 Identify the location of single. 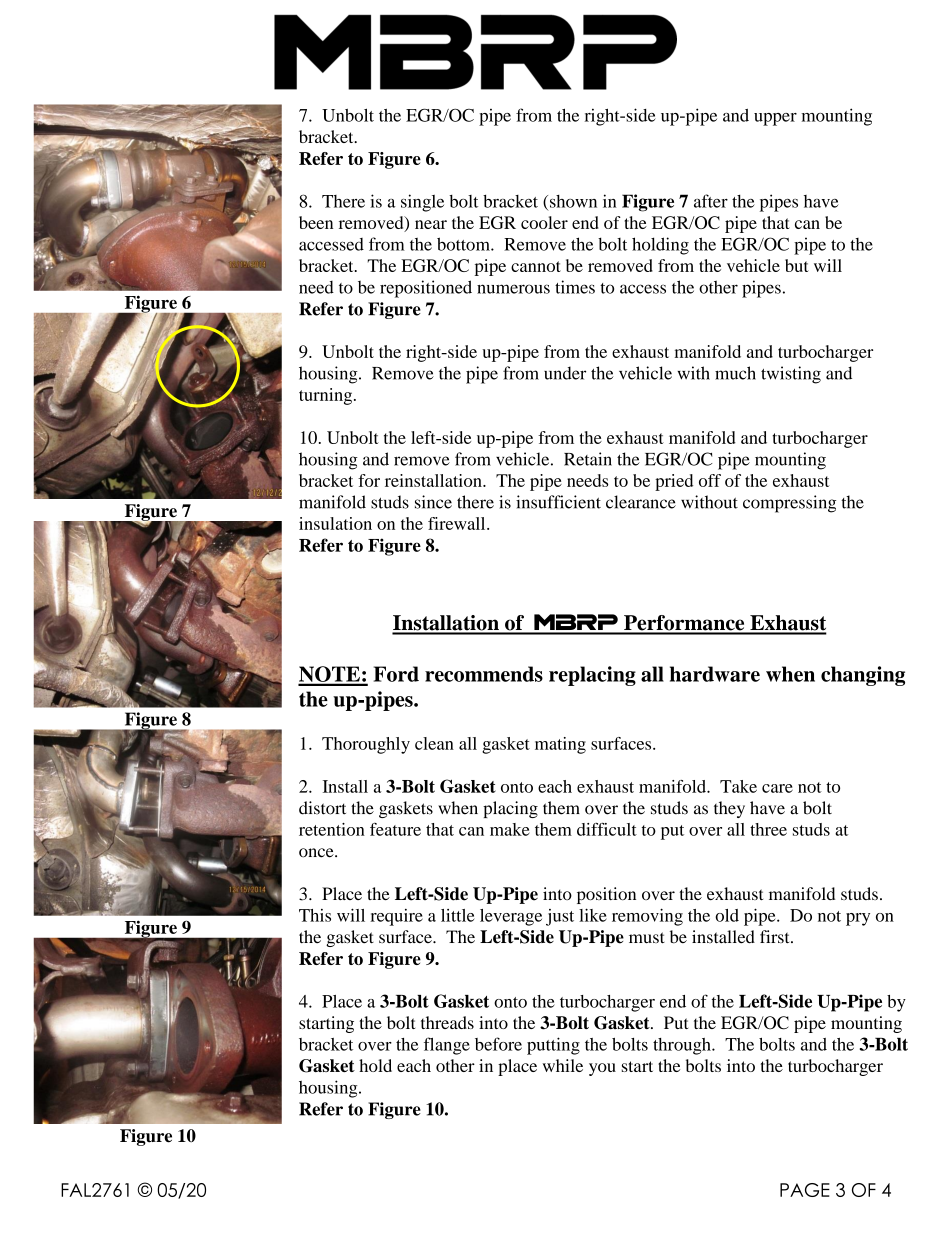
(422, 203).
